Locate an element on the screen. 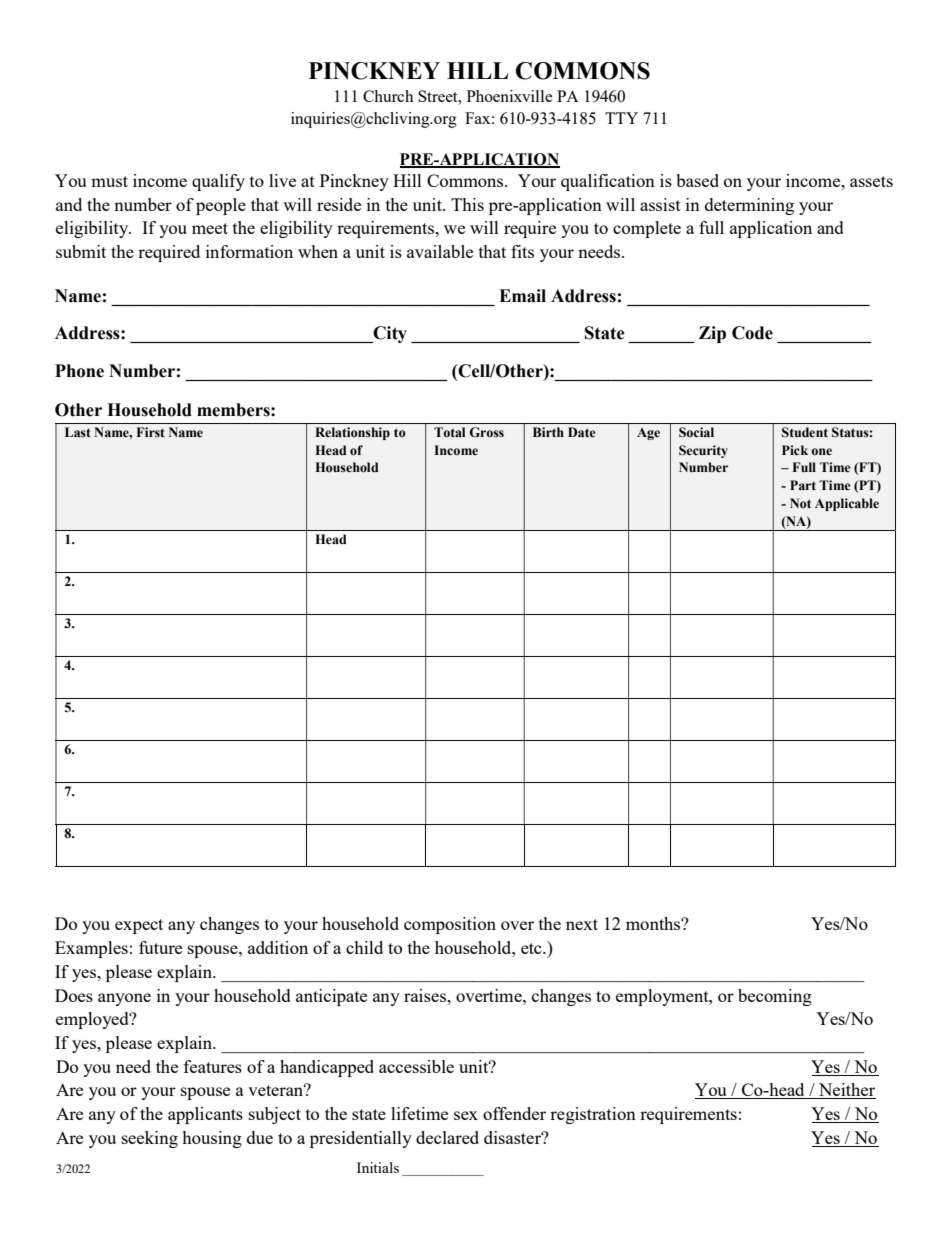 The image size is (952, 1233). seeking is located at coordinates (150, 1139).
